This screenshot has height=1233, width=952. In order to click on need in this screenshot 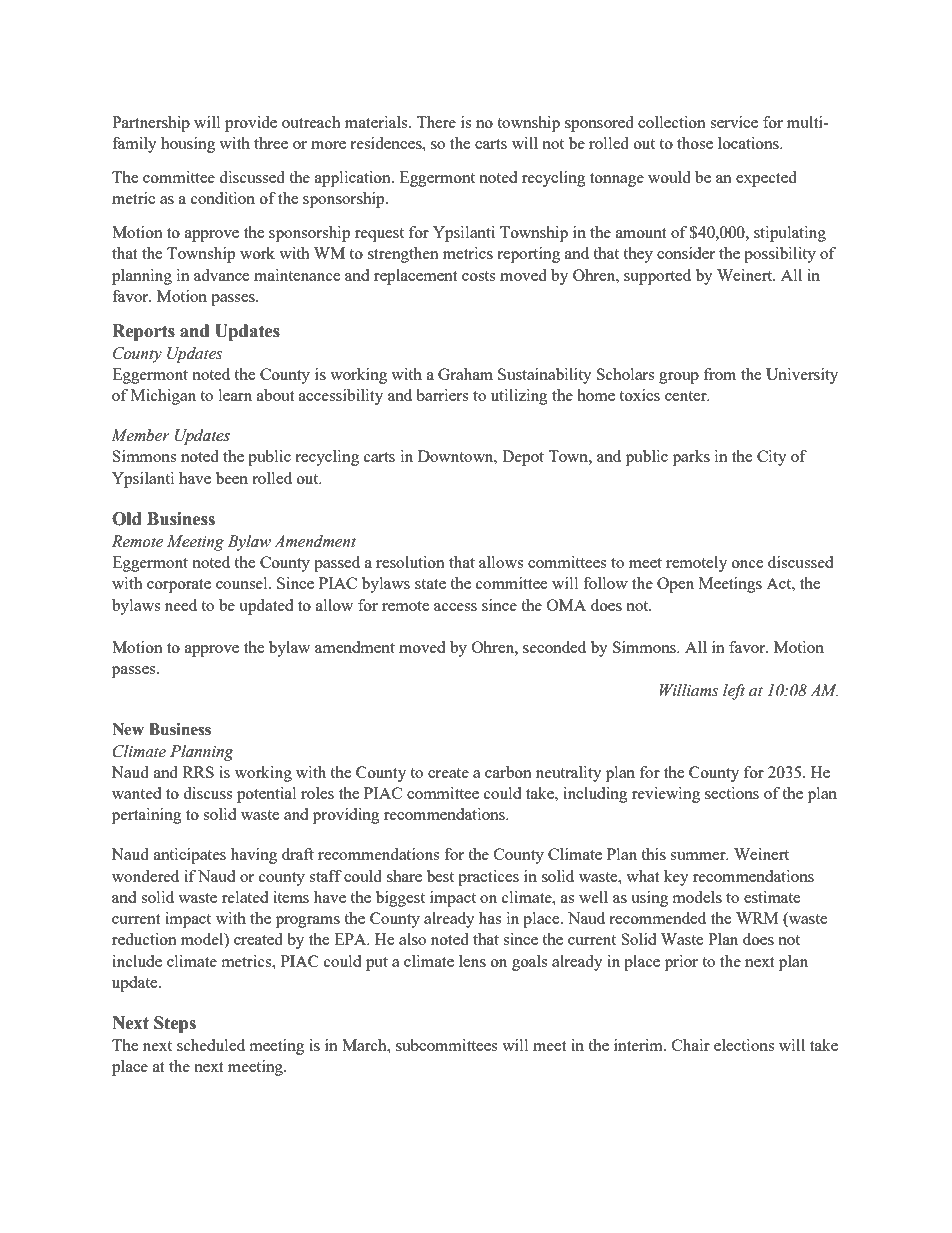, I will do `click(181, 605)`.
